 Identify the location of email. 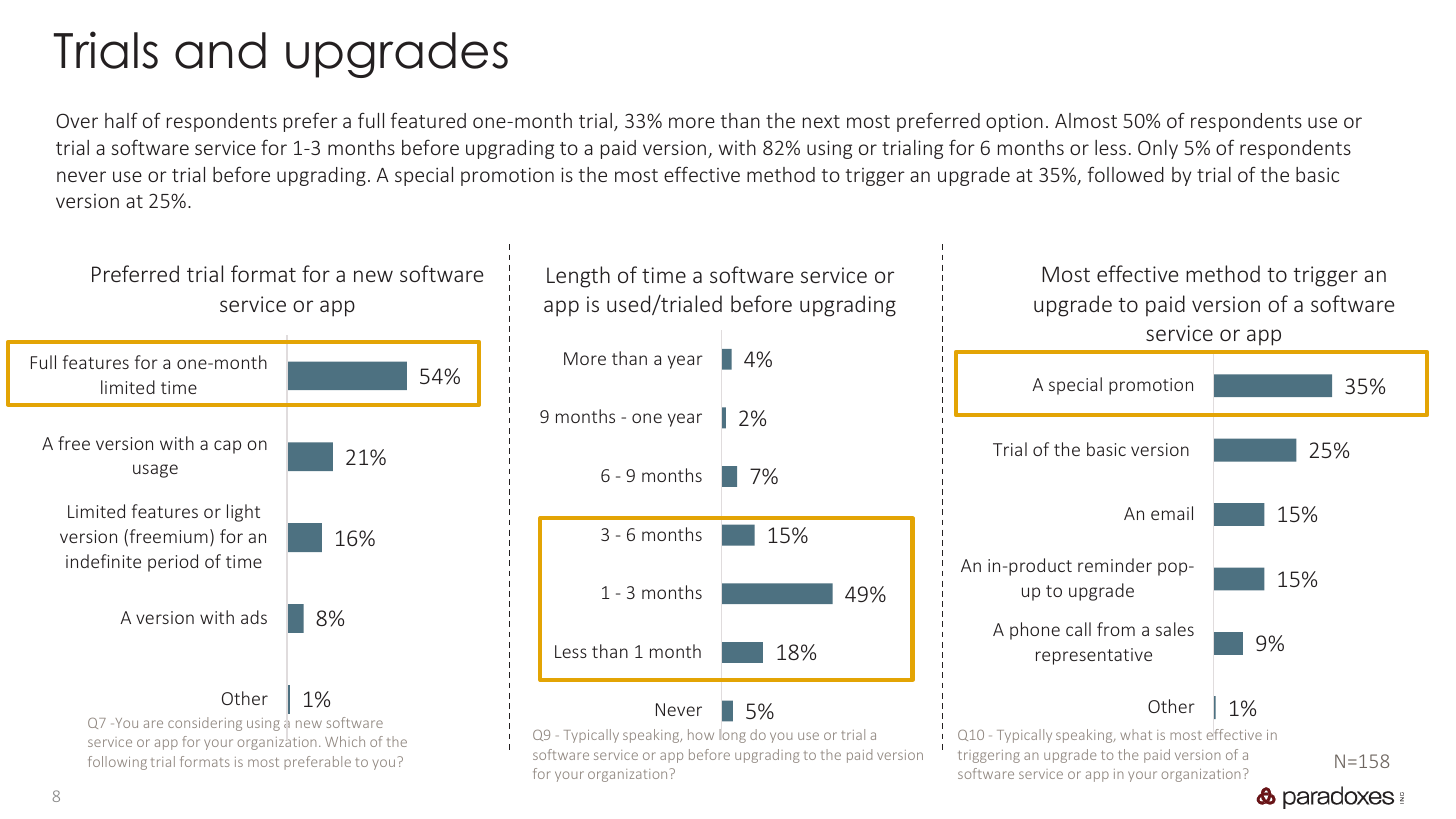
(1172, 513).
